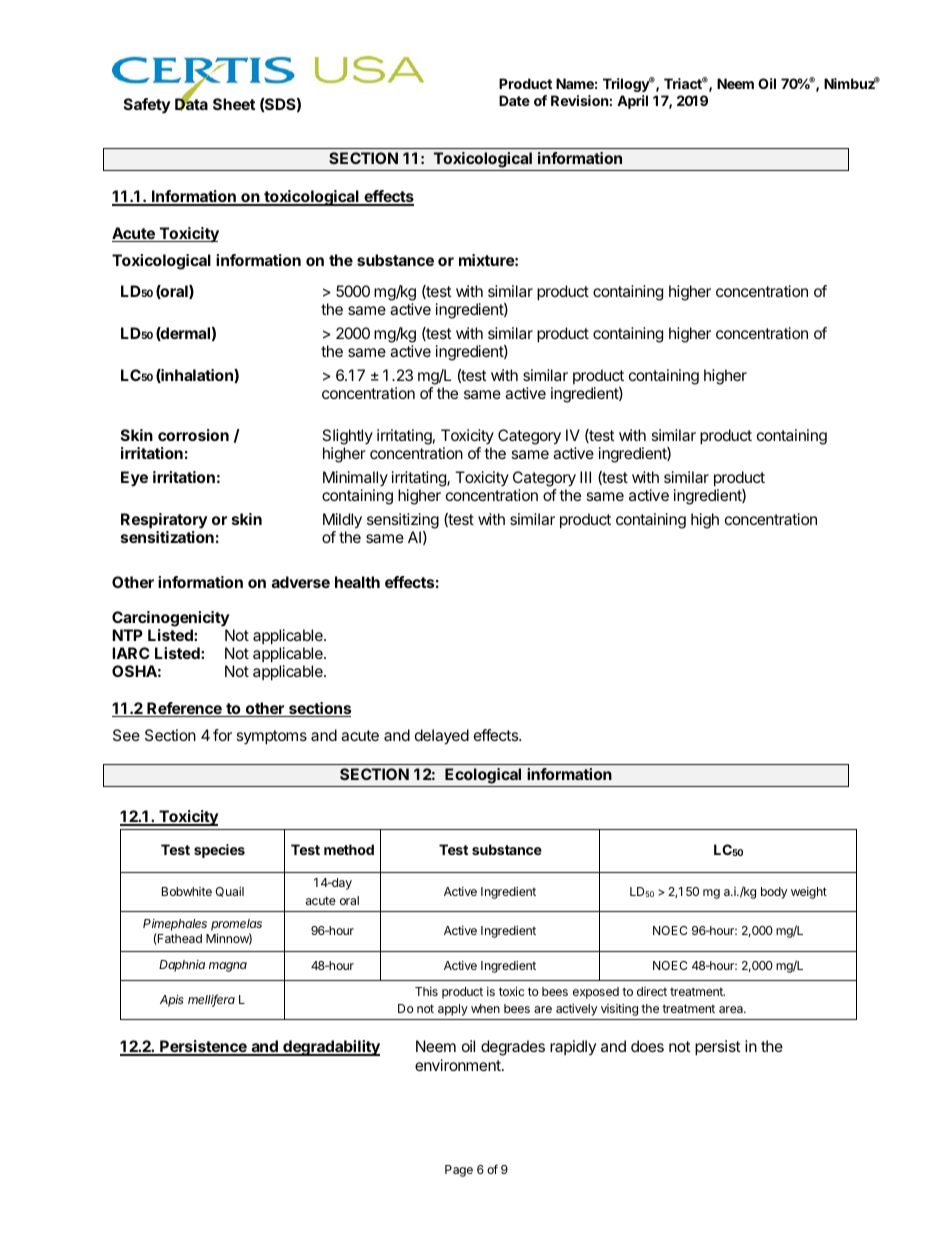 Image resolution: width=952 pixels, height=1233 pixels. Describe the element at coordinates (191, 103) in the screenshot. I see `Data` at that location.
